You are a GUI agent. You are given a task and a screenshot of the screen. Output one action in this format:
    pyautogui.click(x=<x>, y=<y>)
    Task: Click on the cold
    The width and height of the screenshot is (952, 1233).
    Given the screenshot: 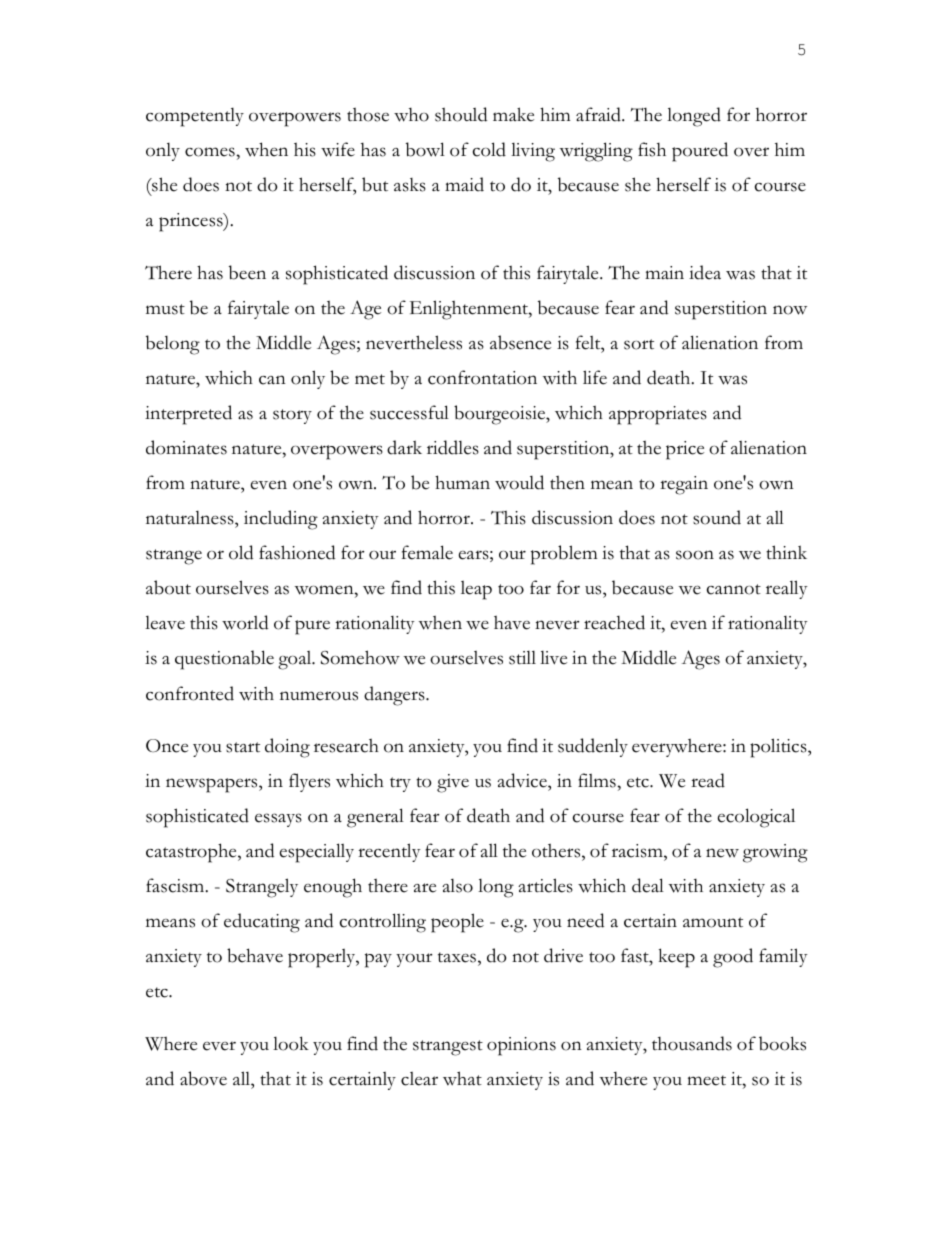 What is the action you would take?
    pyautogui.click(x=489, y=149)
